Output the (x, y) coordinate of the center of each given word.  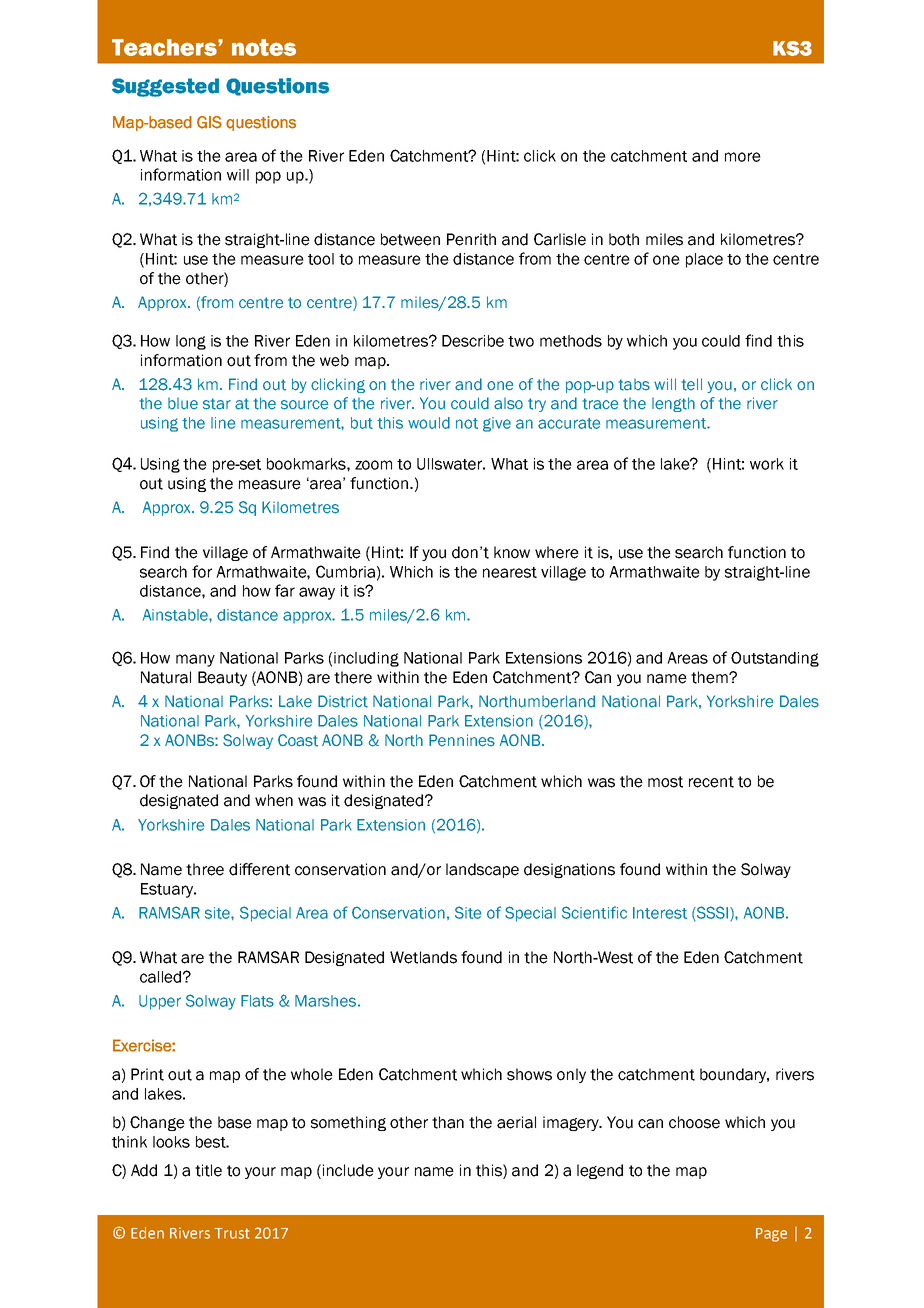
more (743, 157)
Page (771, 1235)
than (448, 1122)
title (208, 1170)
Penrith (471, 239)
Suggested (165, 87)
